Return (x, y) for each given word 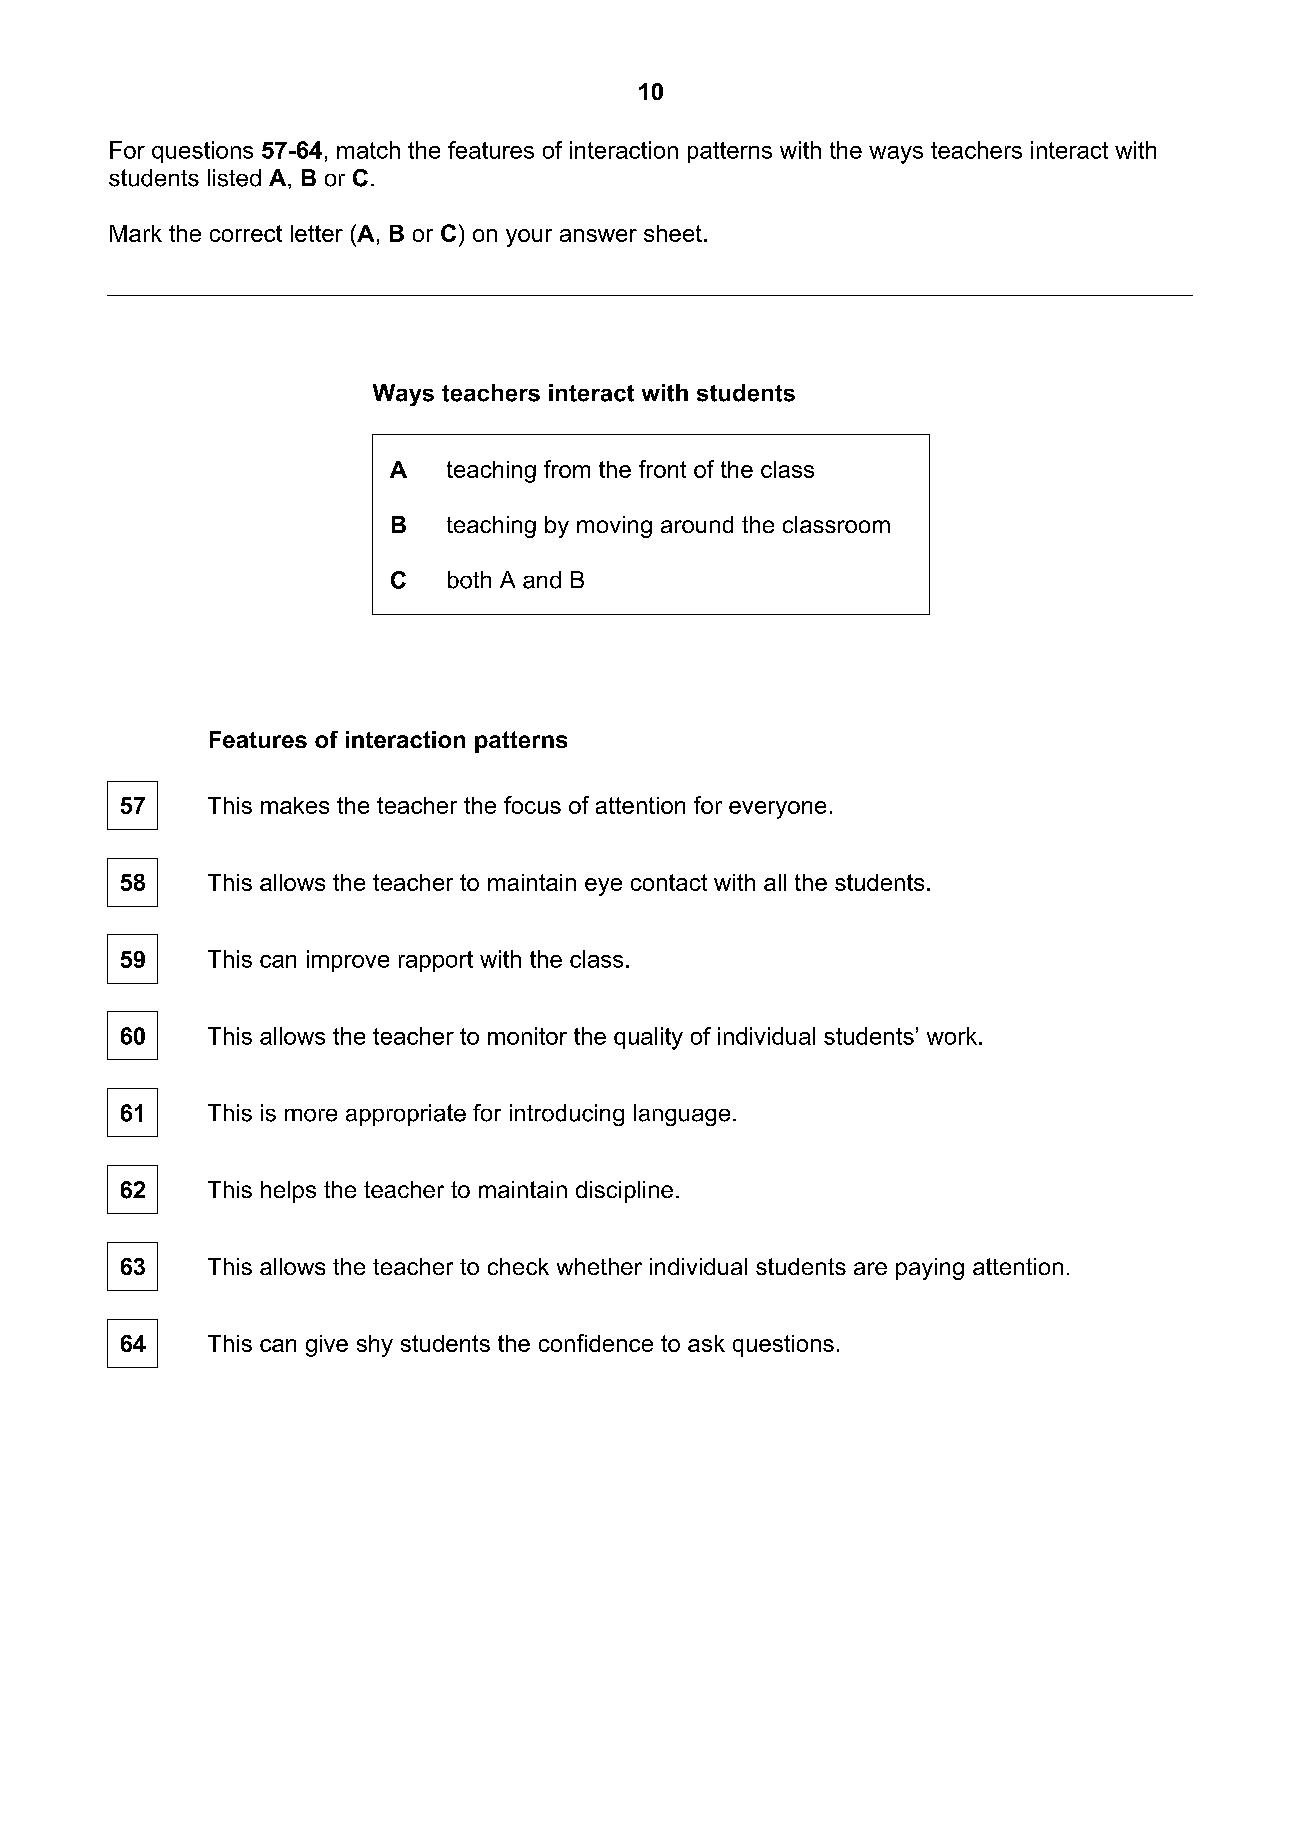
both (469, 580)
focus (532, 805)
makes (295, 805)
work (953, 1036)
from (567, 469)
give (327, 1346)
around (697, 524)
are (870, 1268)
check (518, 1266)
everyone (777, 810)
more (311, 1115)
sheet (673, 233)
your (529, 238)
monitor (527, 1036)
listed (234, 178)
